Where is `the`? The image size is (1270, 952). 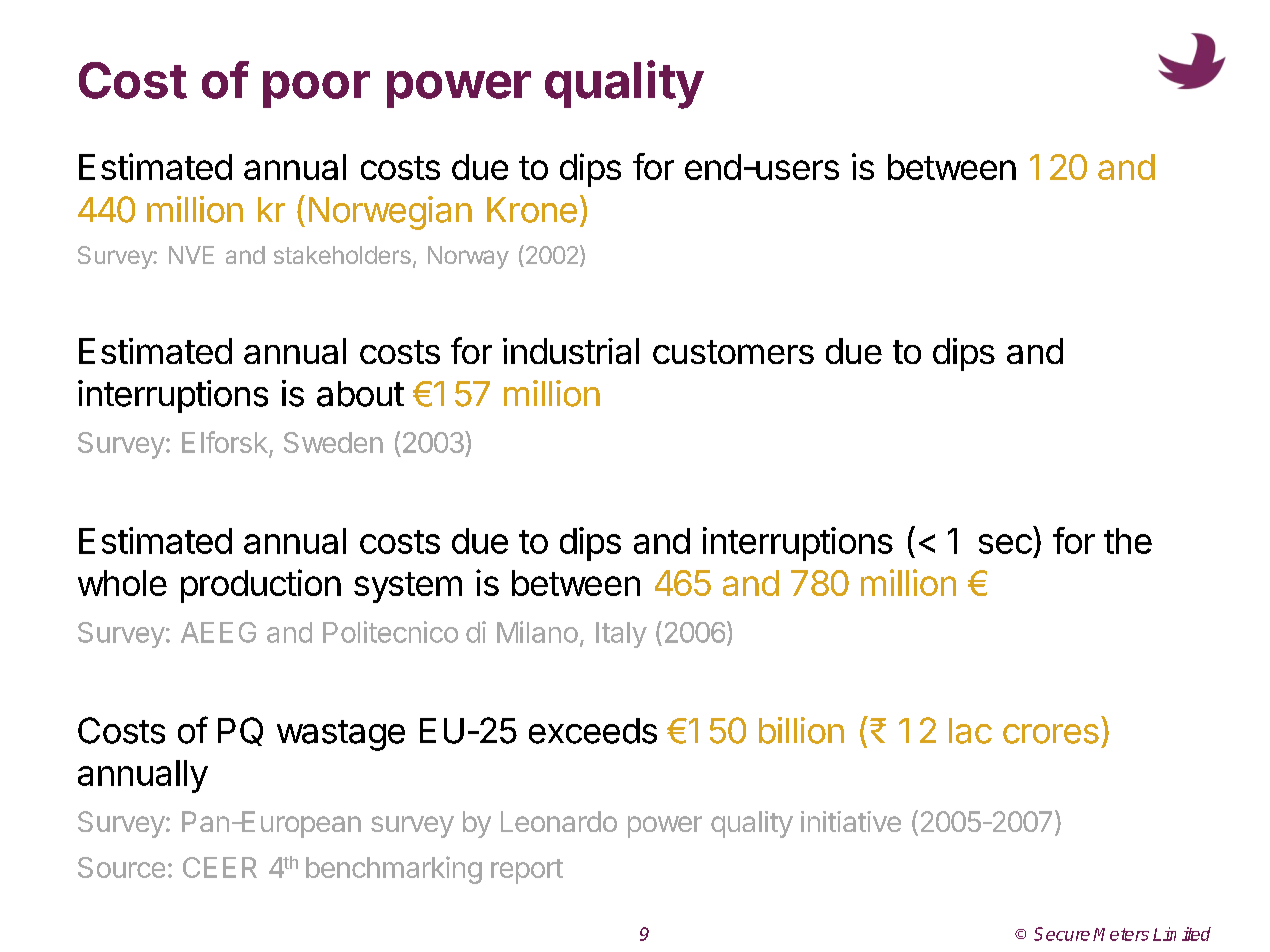 the is located at coordinates (1128, 541).
